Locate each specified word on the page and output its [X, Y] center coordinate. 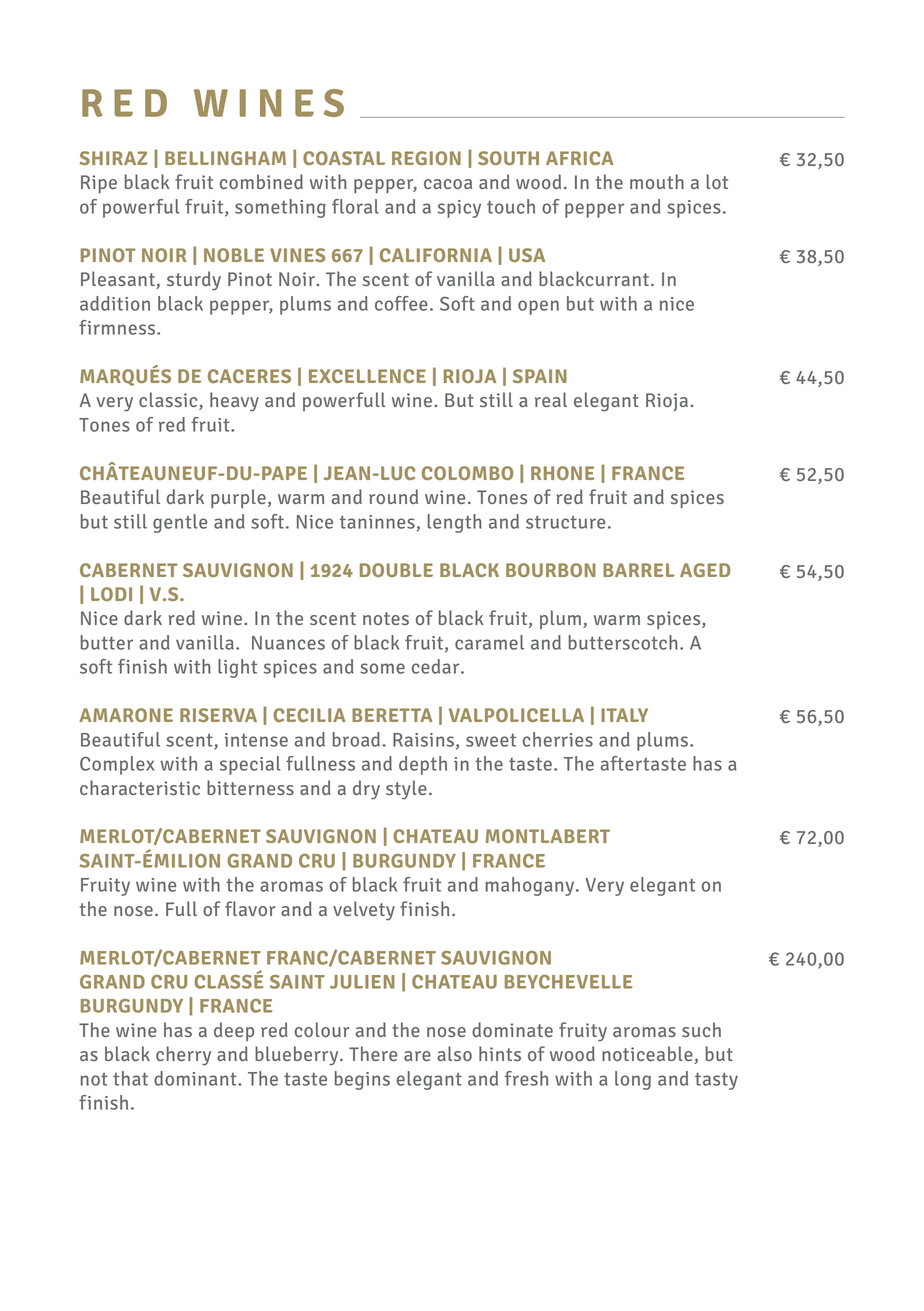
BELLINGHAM [225, 158]
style [406, 790]
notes [386, 618]
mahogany [531, 886]
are [417, 1056]
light [237, 668]
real [551, 399]
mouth [657, 181]
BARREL [639, 570]
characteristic [140, 787]
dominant [196, 1078]
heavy [234, 402]
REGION [426, 158]
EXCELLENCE [367, 376]
